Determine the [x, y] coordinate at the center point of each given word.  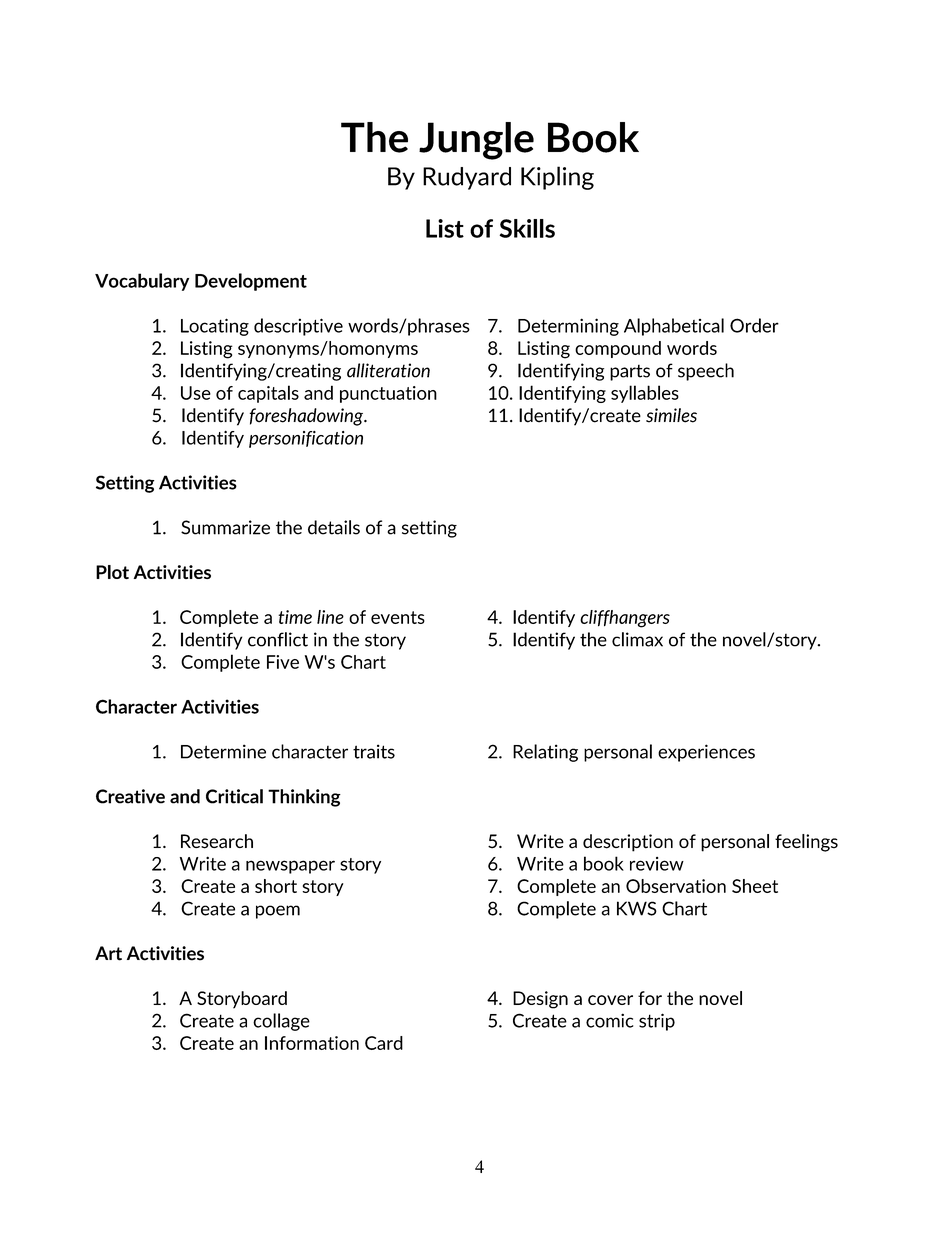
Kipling [557, 178]
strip [657, 1022]
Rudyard [467, 178]
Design [540, 1000]
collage [281, 1022]
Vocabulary [142, 282]
